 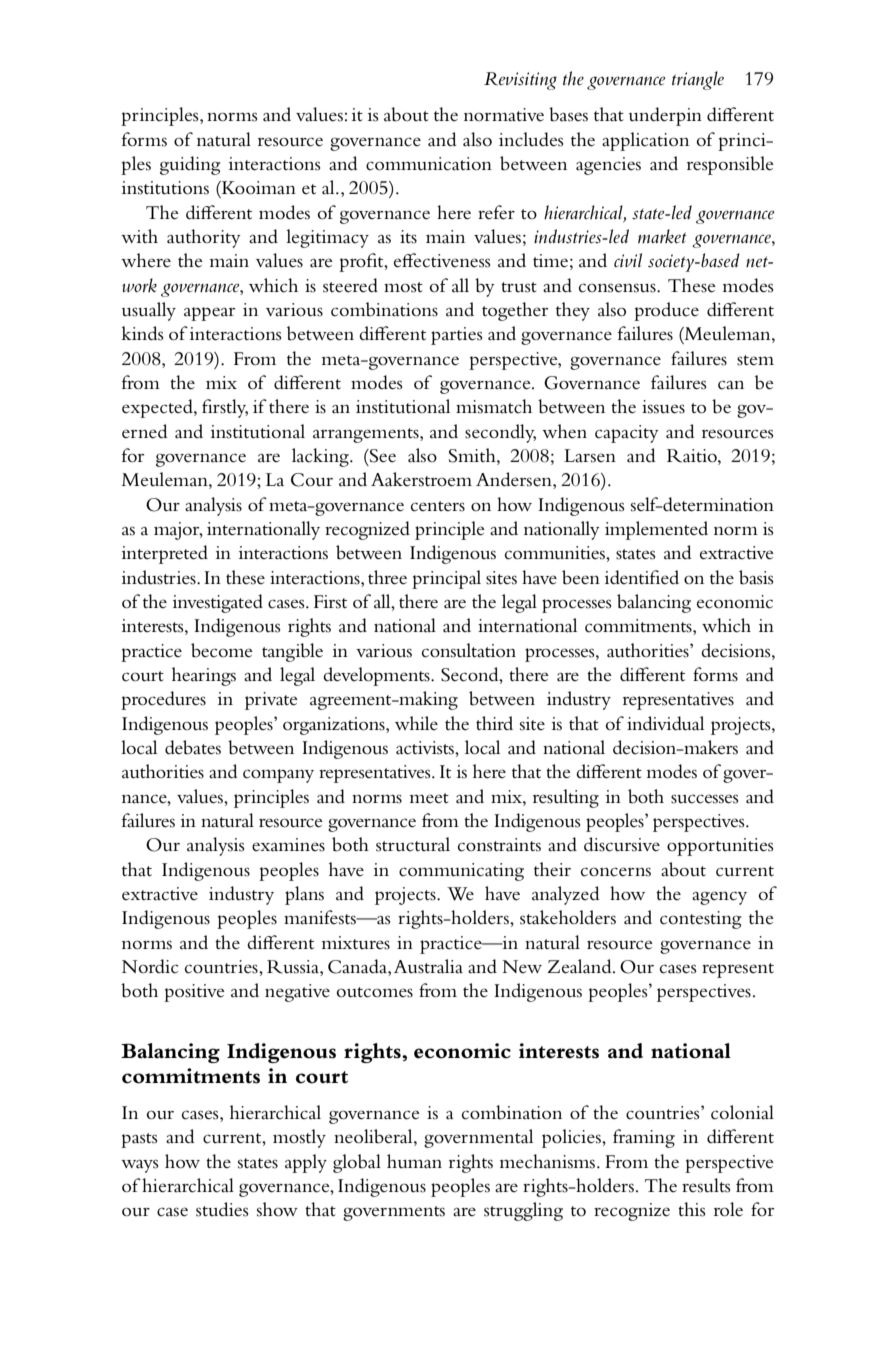 What do you see at coordinates (429, 164) in the page?
I see `communication` at bounding box center [429, 164].
